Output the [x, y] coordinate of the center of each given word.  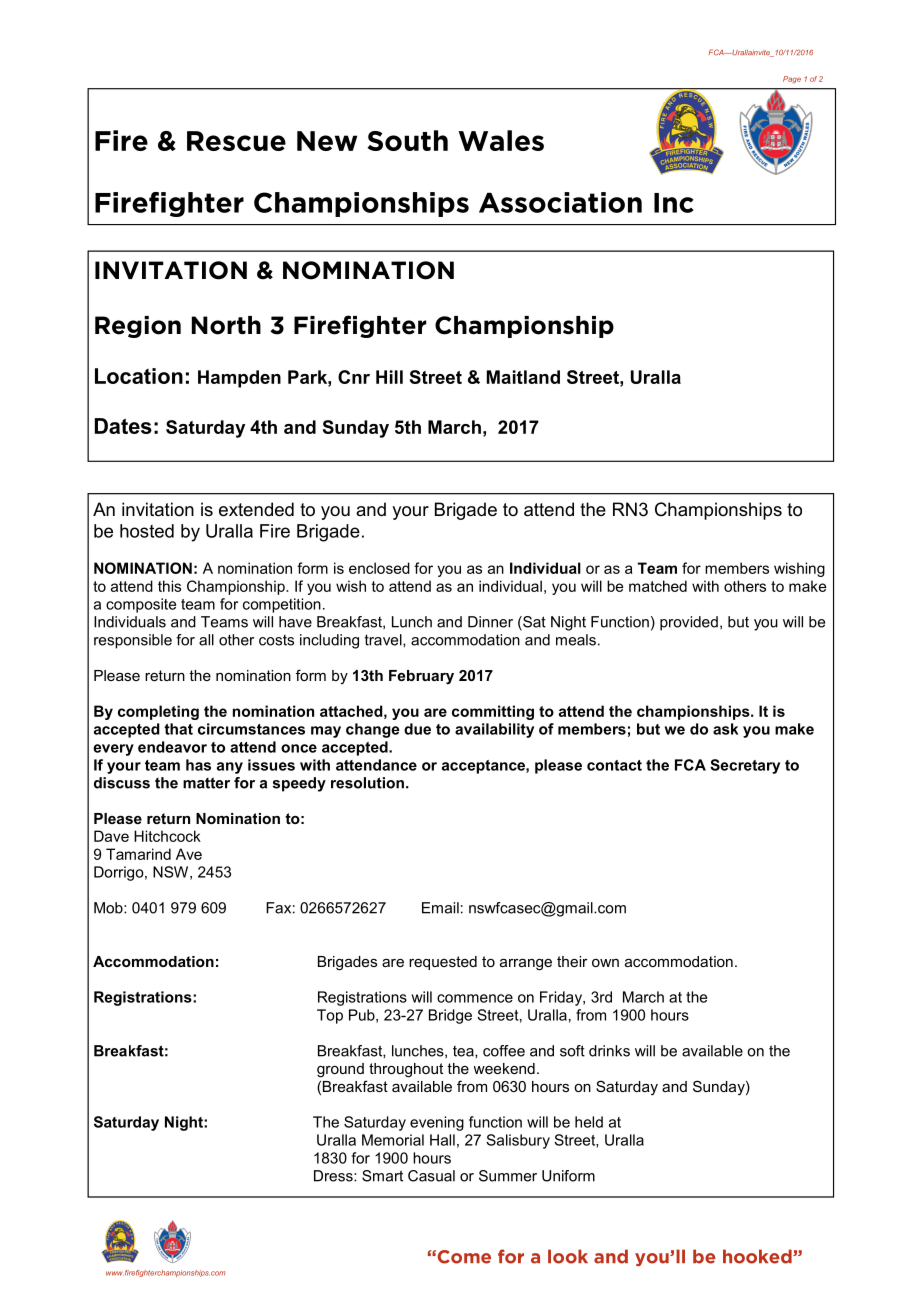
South [408, 140]
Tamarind [138, 854]
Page [792, 80]
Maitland [523, 377]
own [605, 963]
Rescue [236, 141]
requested [443, 963]
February [421, 677]
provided [689, 623]
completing [158, 712]
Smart [382, 1176]
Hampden [239, 379]
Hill [389, 377]
